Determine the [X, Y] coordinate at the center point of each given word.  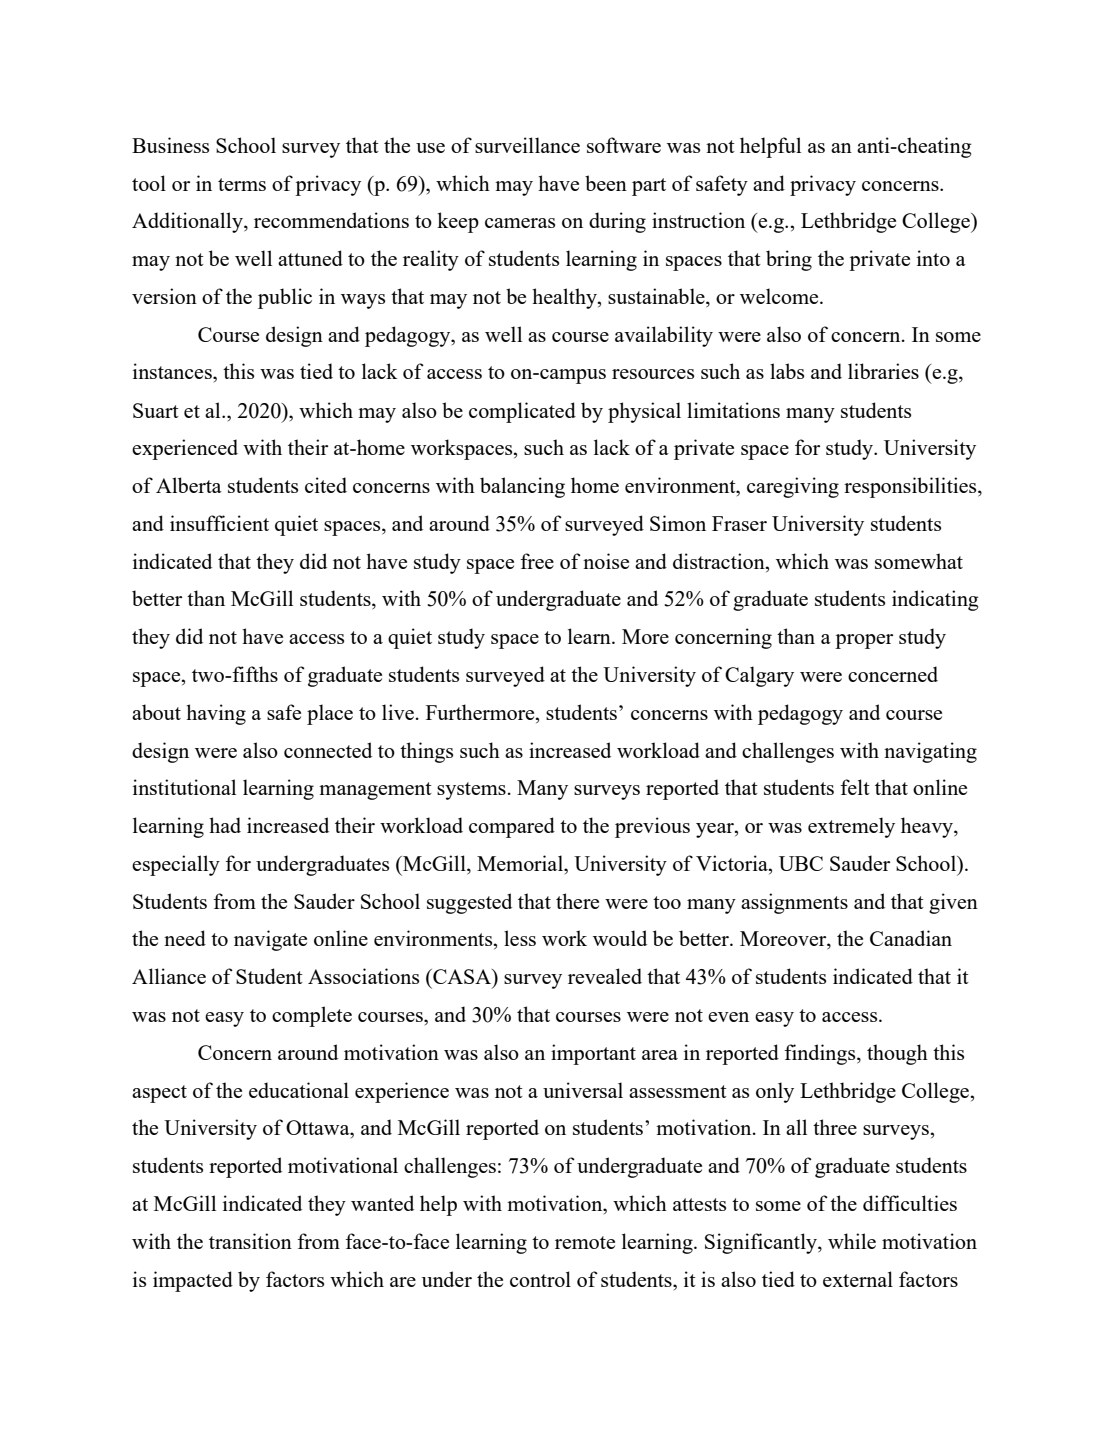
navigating [930, 752]
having [216, 714]
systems [471, 791]
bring [789, 260]
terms [242, 184]
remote [585, 1242]
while [852, 1241]
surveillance [527, 145]
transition [250, 1241]
